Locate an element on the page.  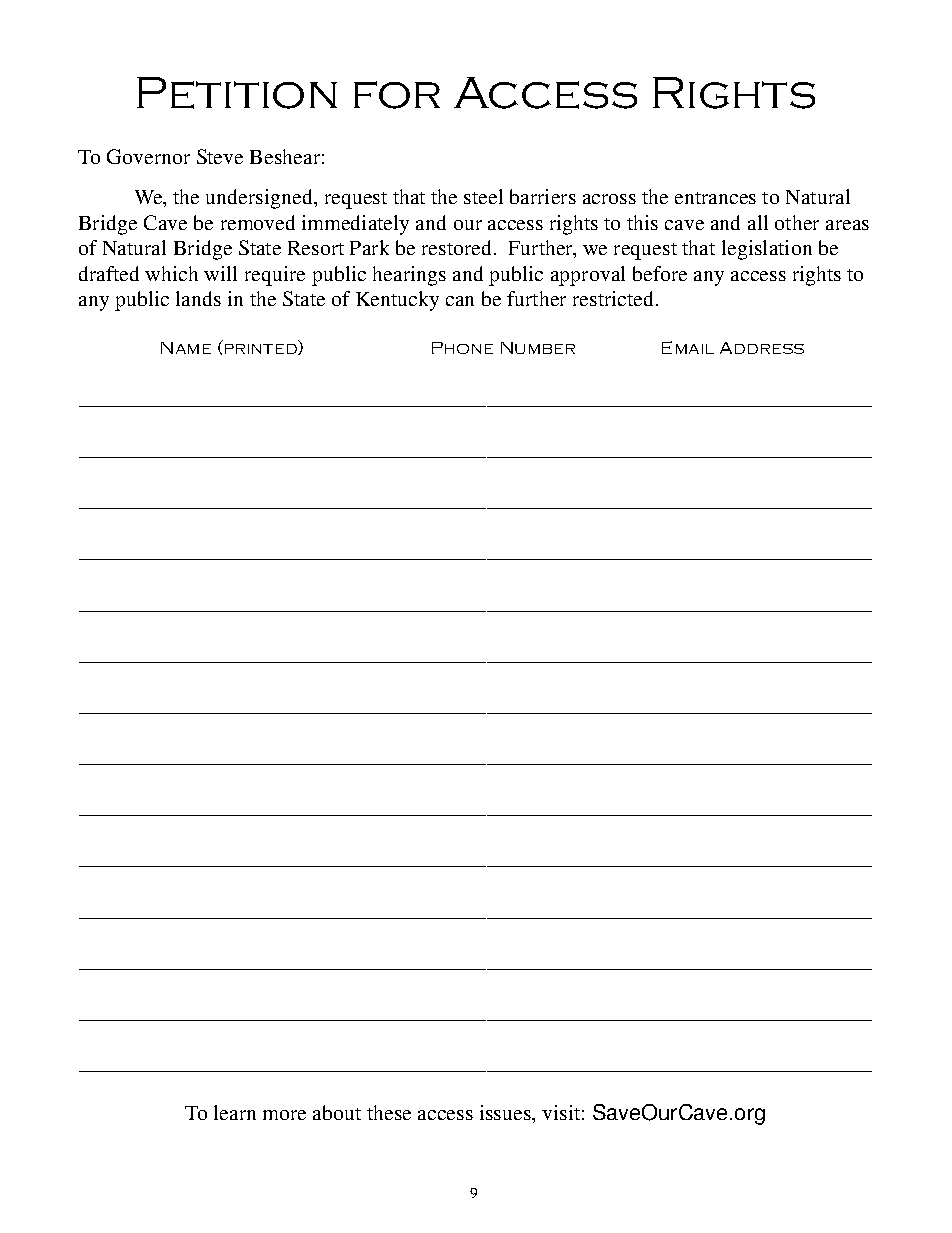
Steve is located at coordinates (220, 156).
